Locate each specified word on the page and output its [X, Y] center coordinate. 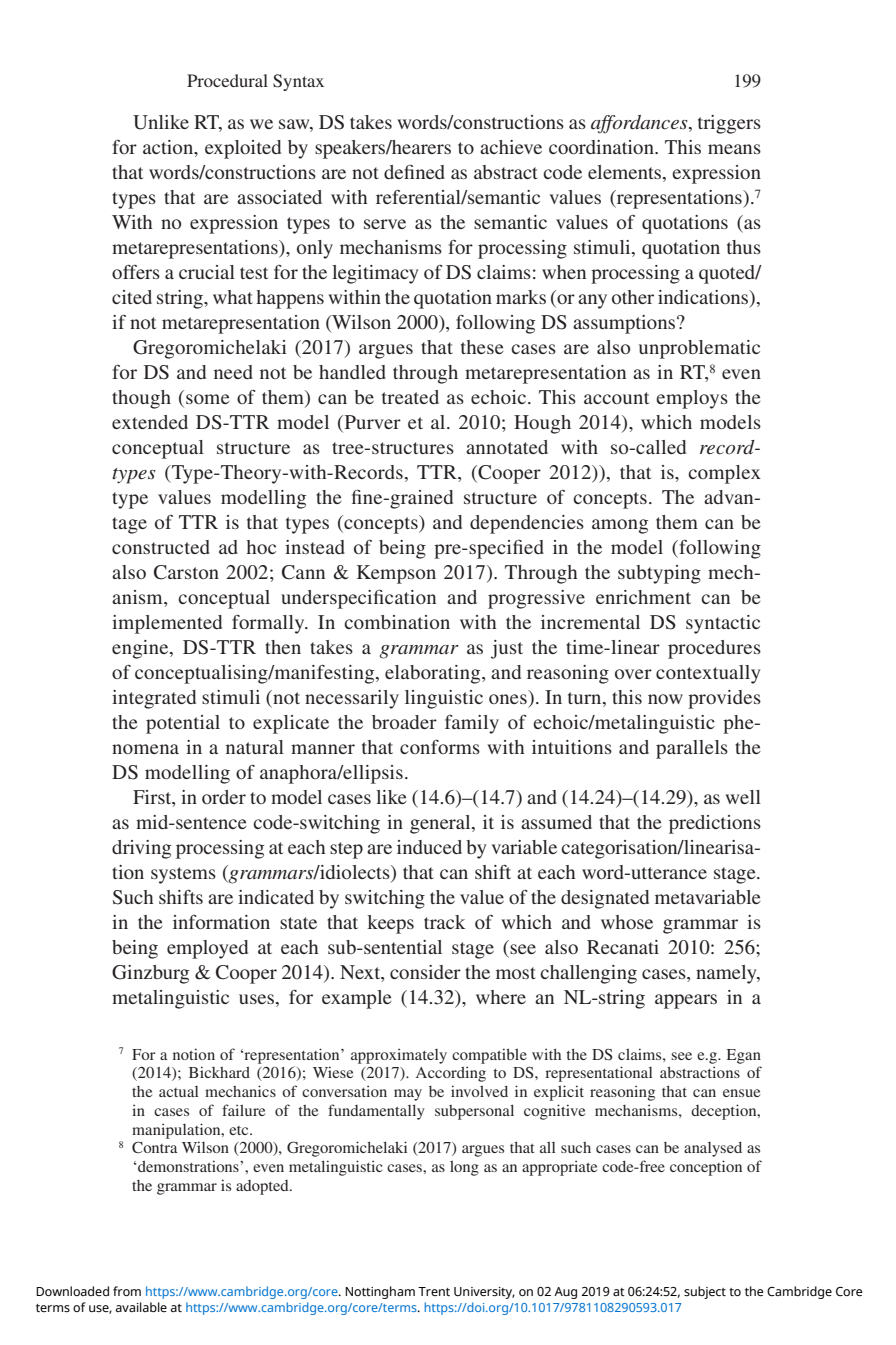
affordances [640, 124]
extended [150, 422]
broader [404, 722]
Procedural [227, 80]
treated [410, 397]
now [665, 699]
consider [425, 972]
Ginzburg [150, 974]
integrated [154, 699]
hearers [421, 147]
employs [692, 399]
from [127, 1291]
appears [686, 1001]
